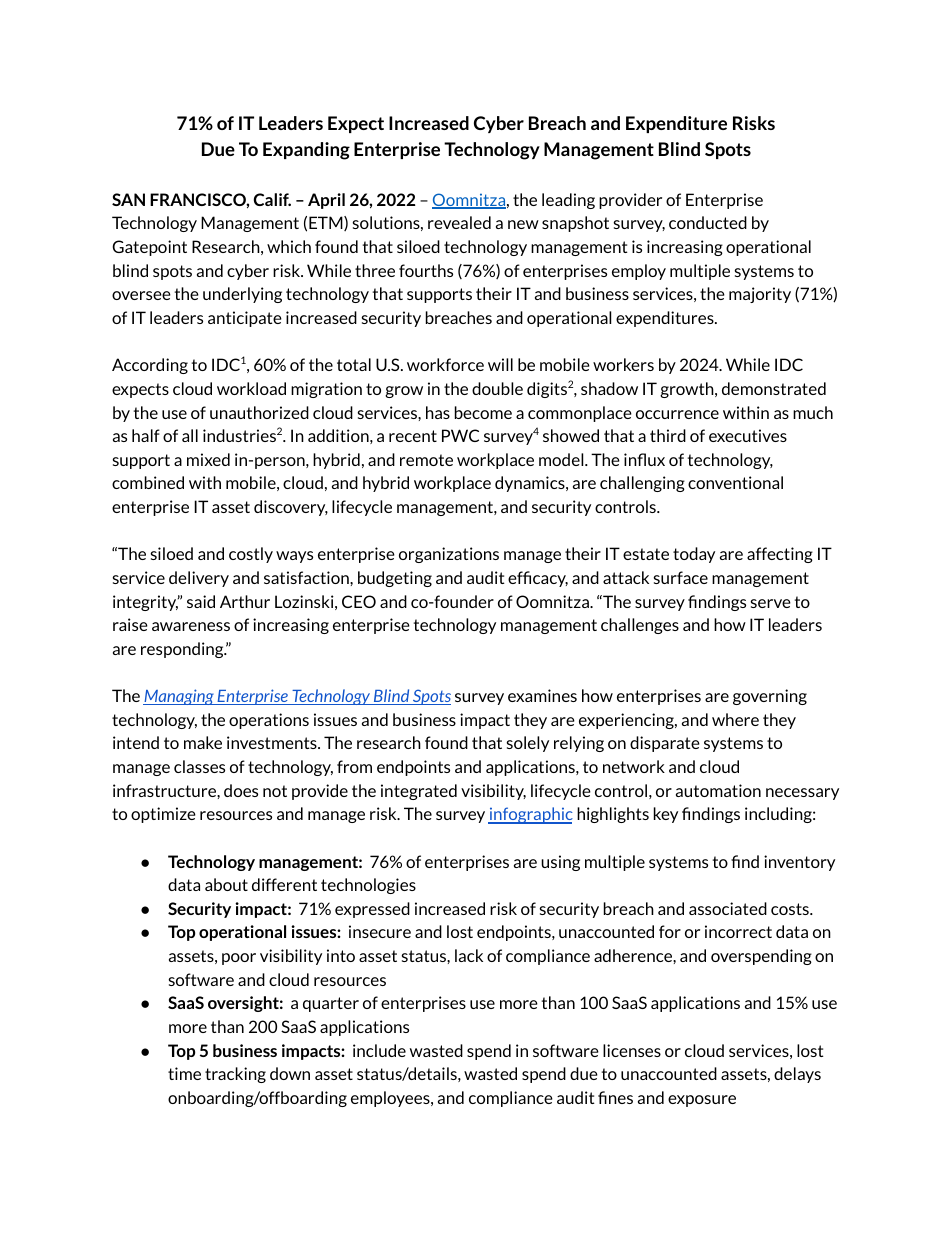  Describe the element at coordinates (272, 199) in the screenshot. I see `Calif` at that location.
